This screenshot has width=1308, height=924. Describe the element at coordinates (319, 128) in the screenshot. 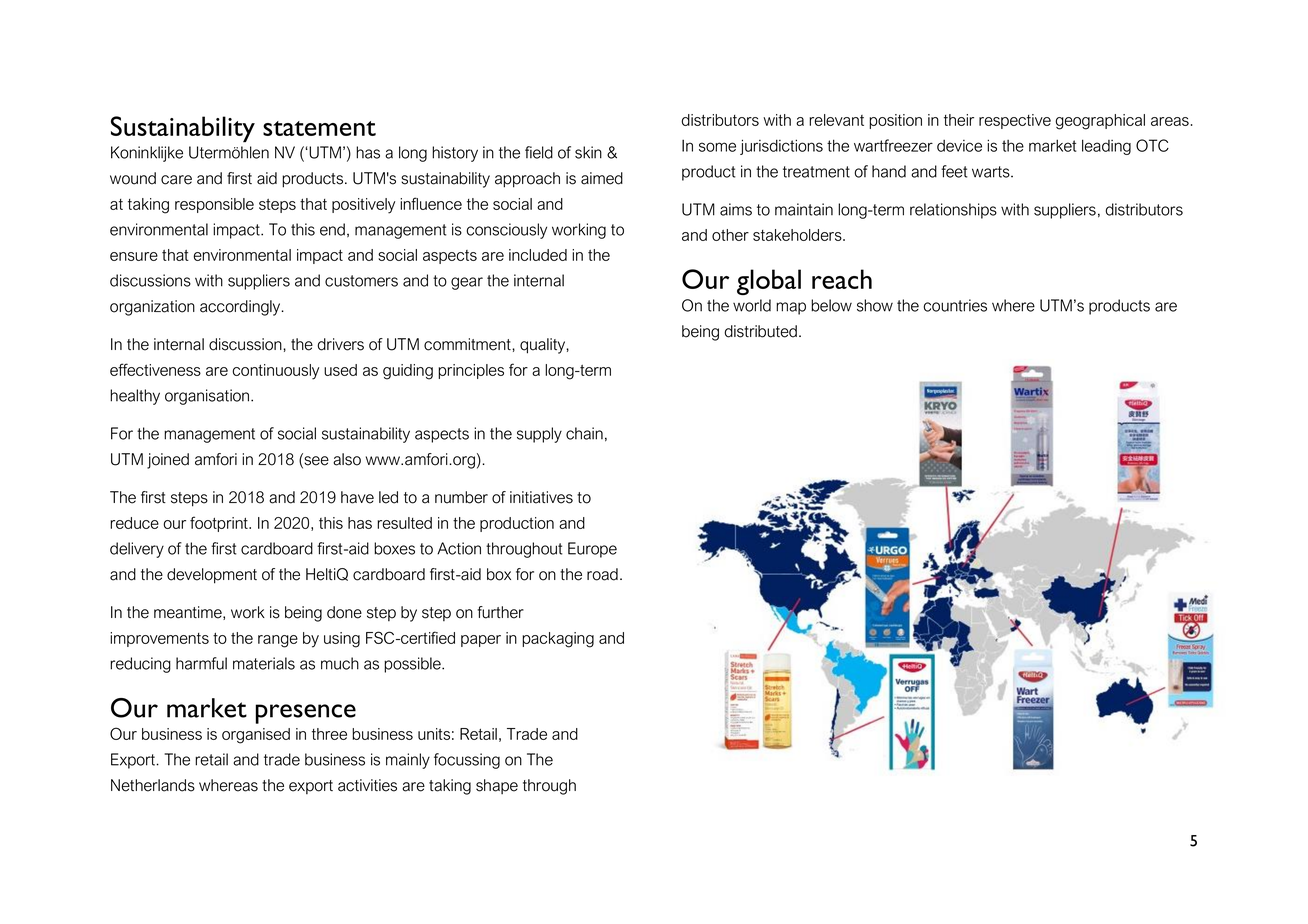

I see `statement` at that location.
